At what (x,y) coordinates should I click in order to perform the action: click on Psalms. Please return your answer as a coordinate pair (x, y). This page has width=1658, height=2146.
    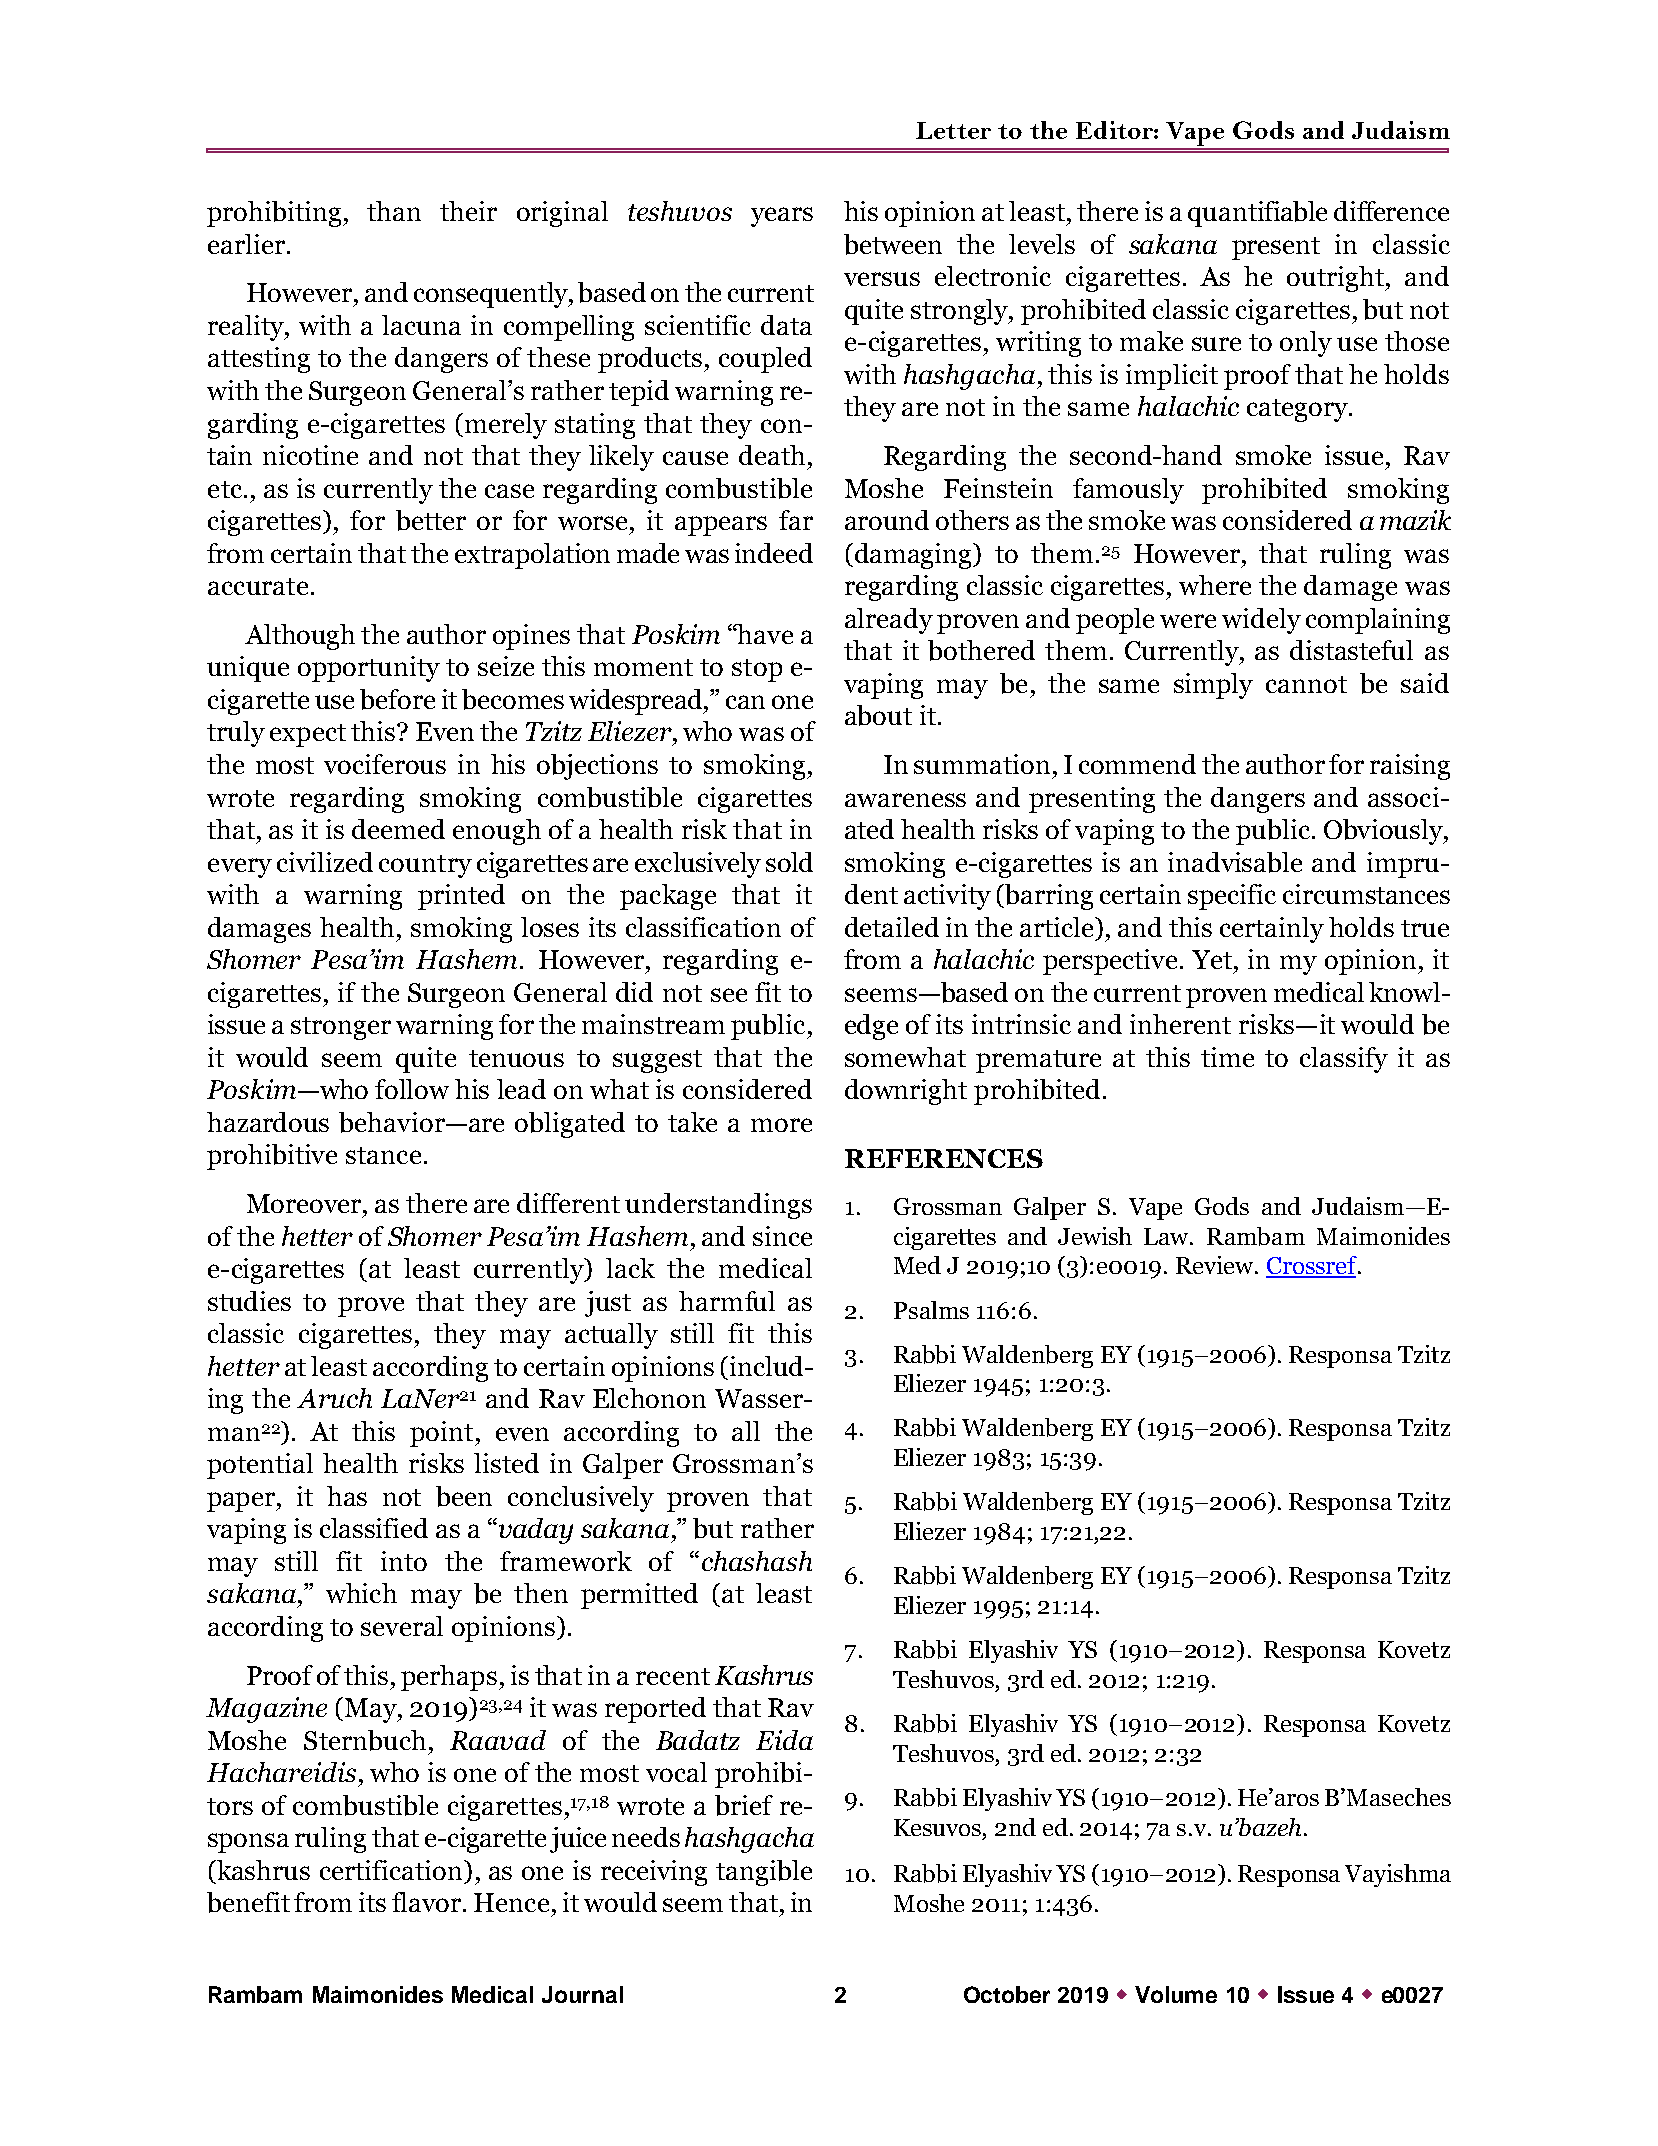
    Looking at the image, I should click on (931, 1310).
